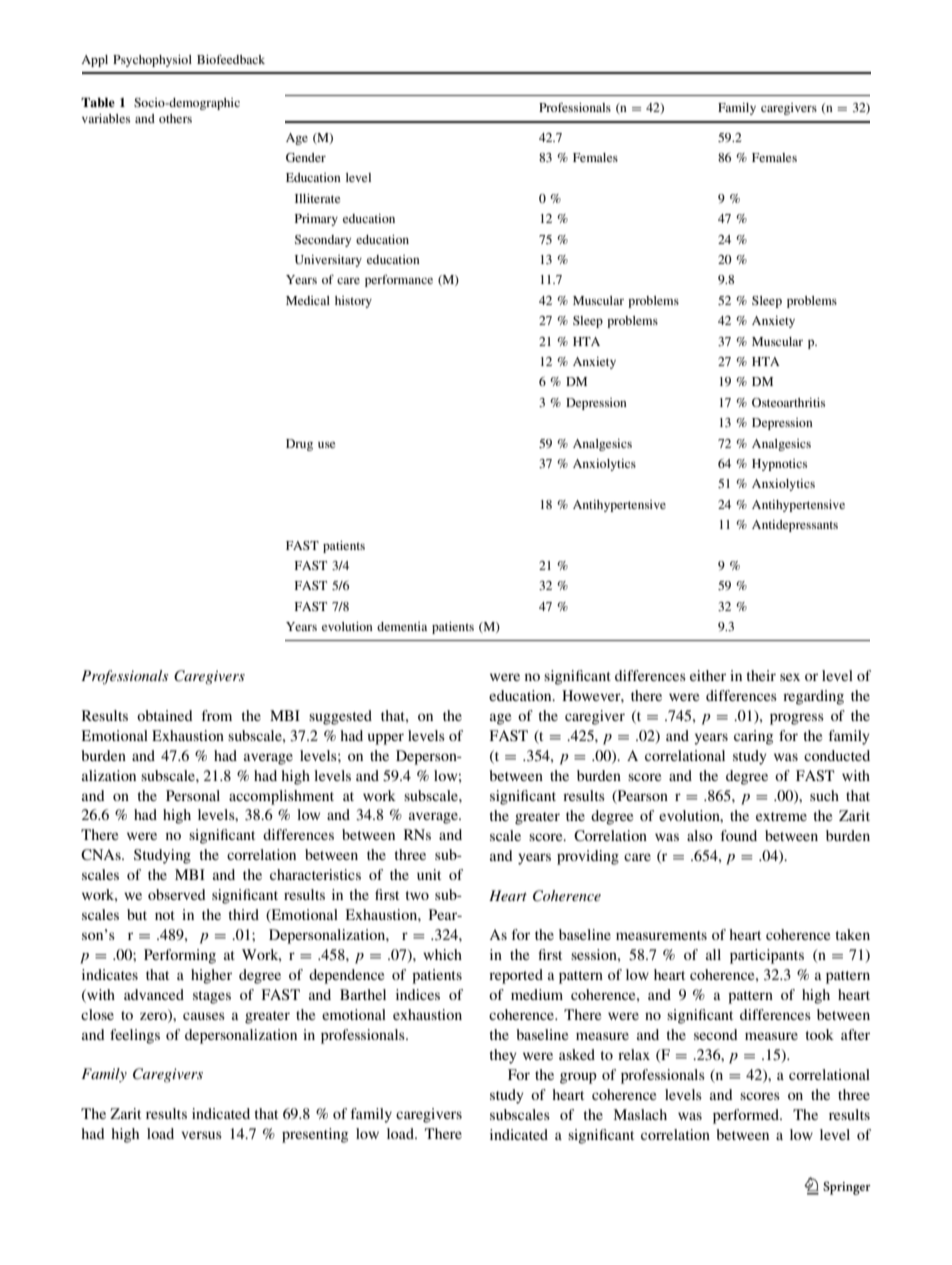 Image resolution: width=952 pixels, height=1265 pixels. What do you see at coordinates (753, 737) in the page?
I see `caring` at bounding box center [753, 737].
